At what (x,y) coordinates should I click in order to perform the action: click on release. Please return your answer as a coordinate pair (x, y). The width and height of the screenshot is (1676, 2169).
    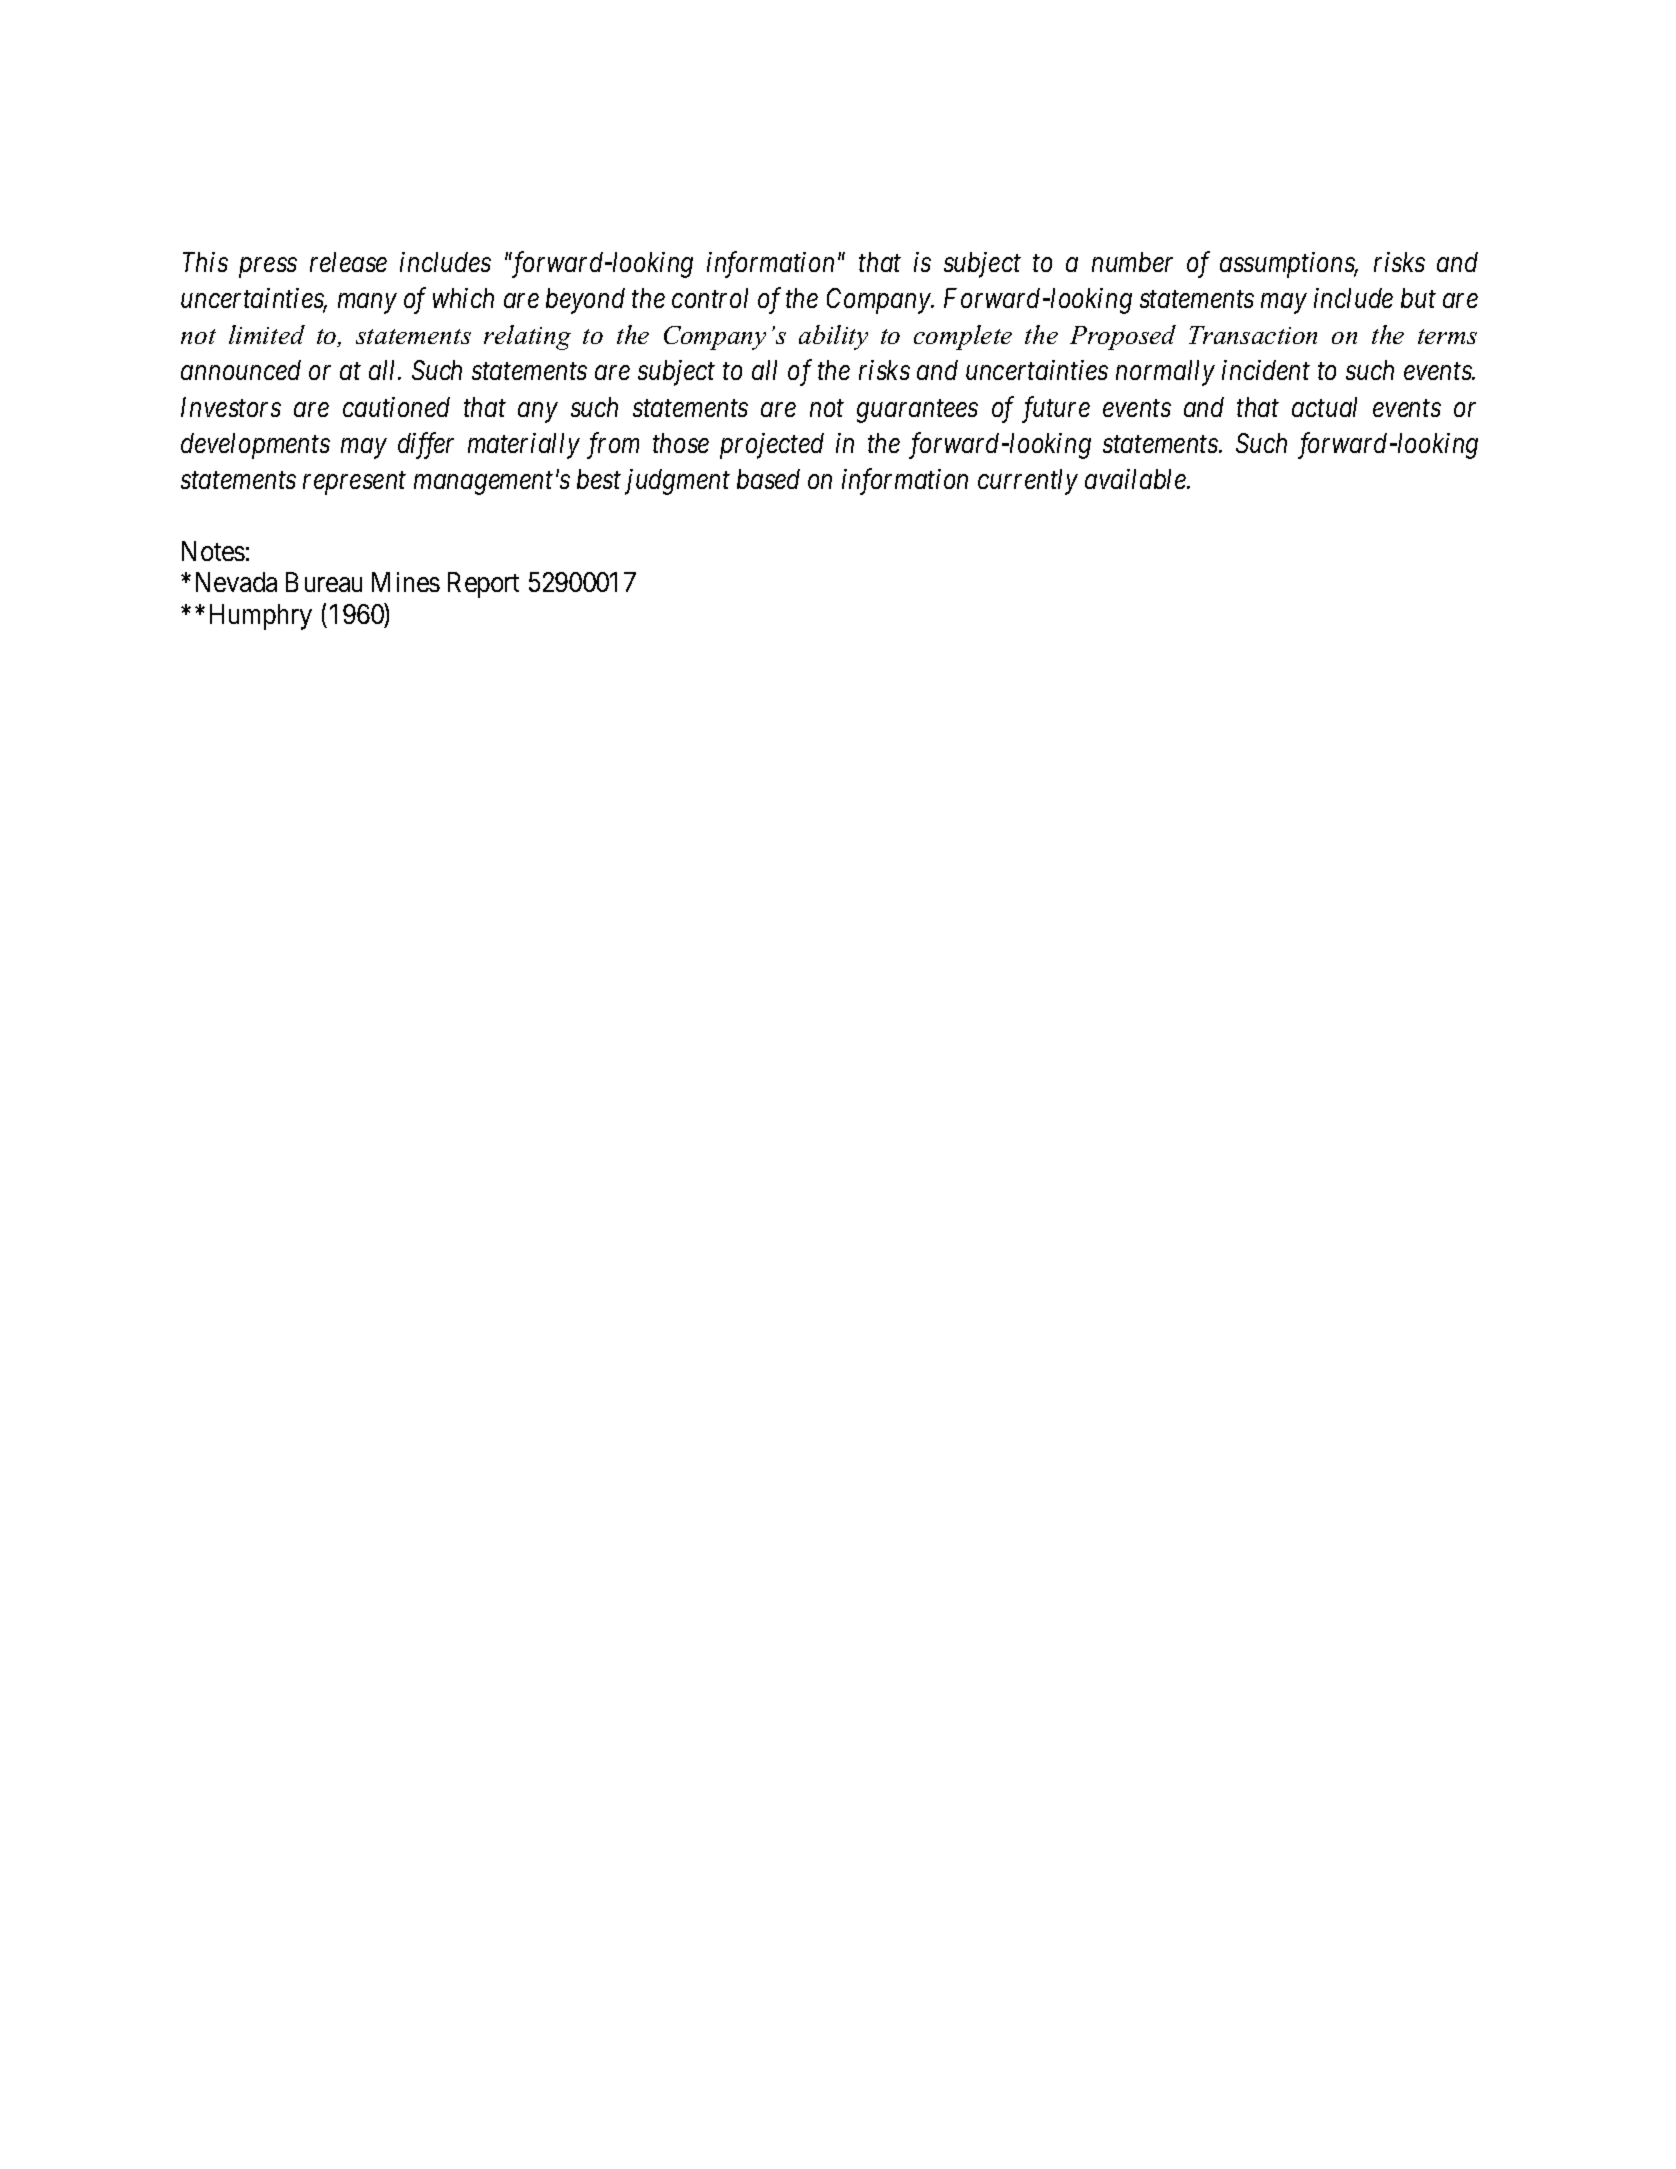
    Looking at the image, I should click on (348, 262).
